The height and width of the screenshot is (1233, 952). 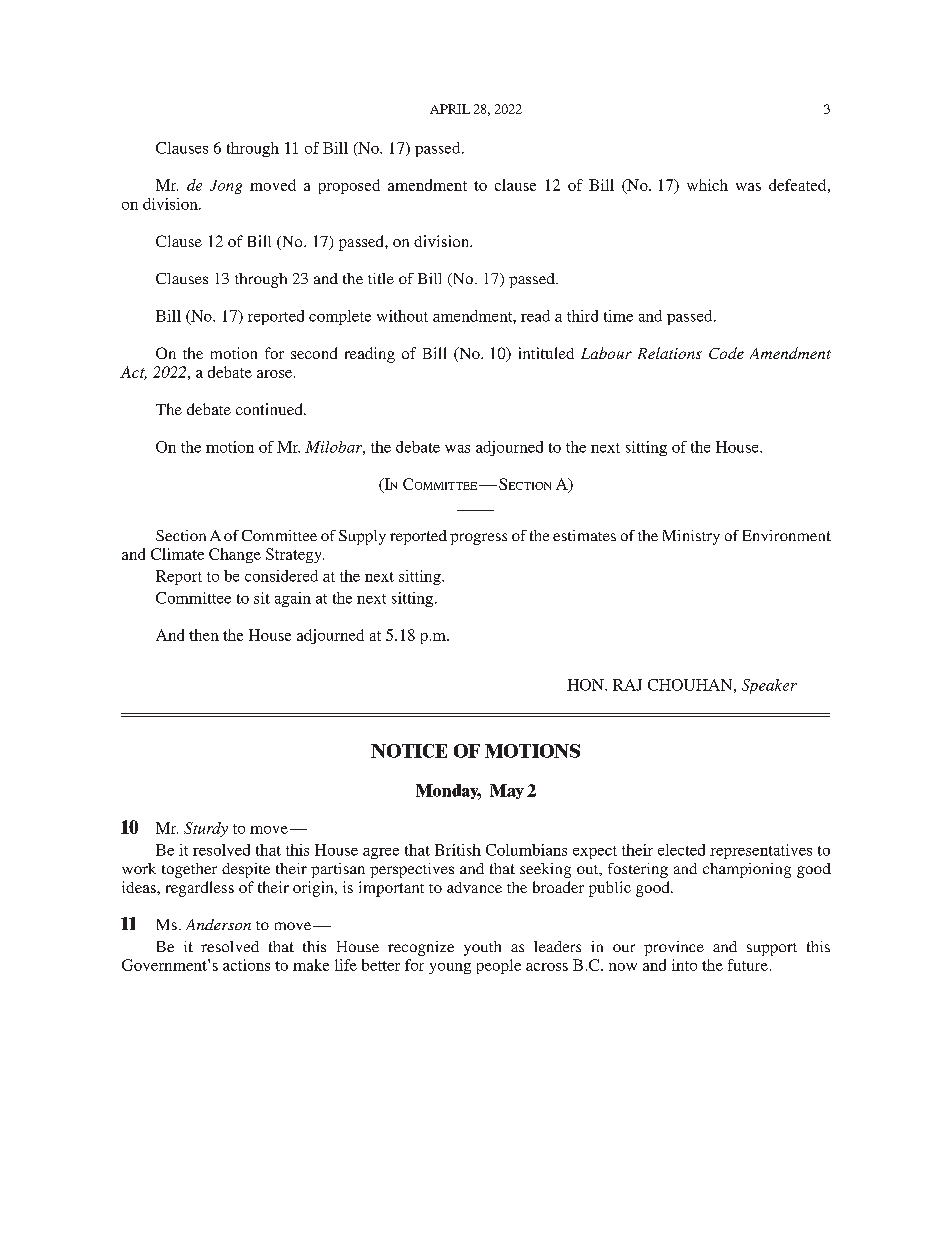 I want to click on Sturdy, so click(x=206, y=829).
